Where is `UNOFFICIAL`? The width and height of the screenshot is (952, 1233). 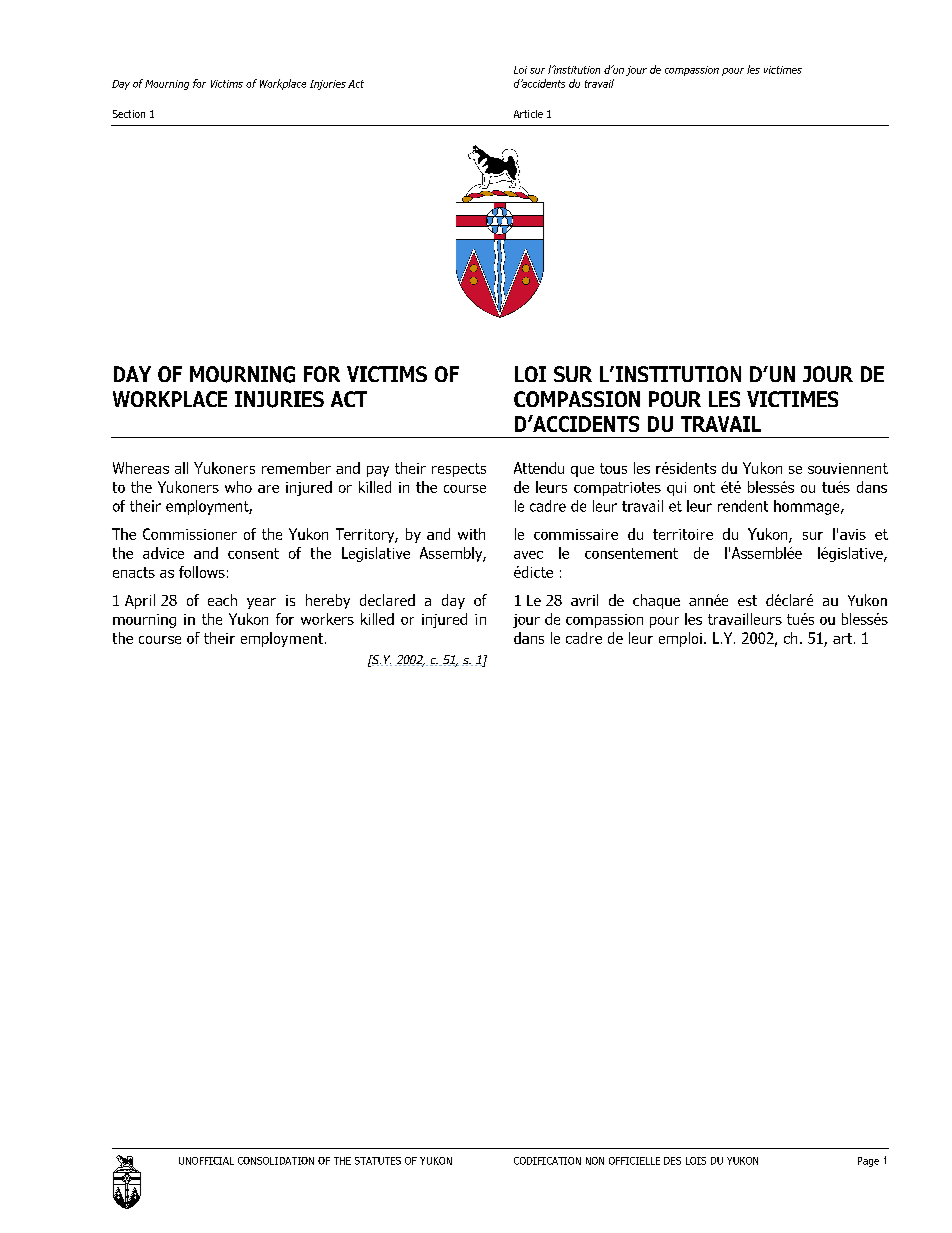
UNOFFICIAL is located at coordinates (206, 1161).
